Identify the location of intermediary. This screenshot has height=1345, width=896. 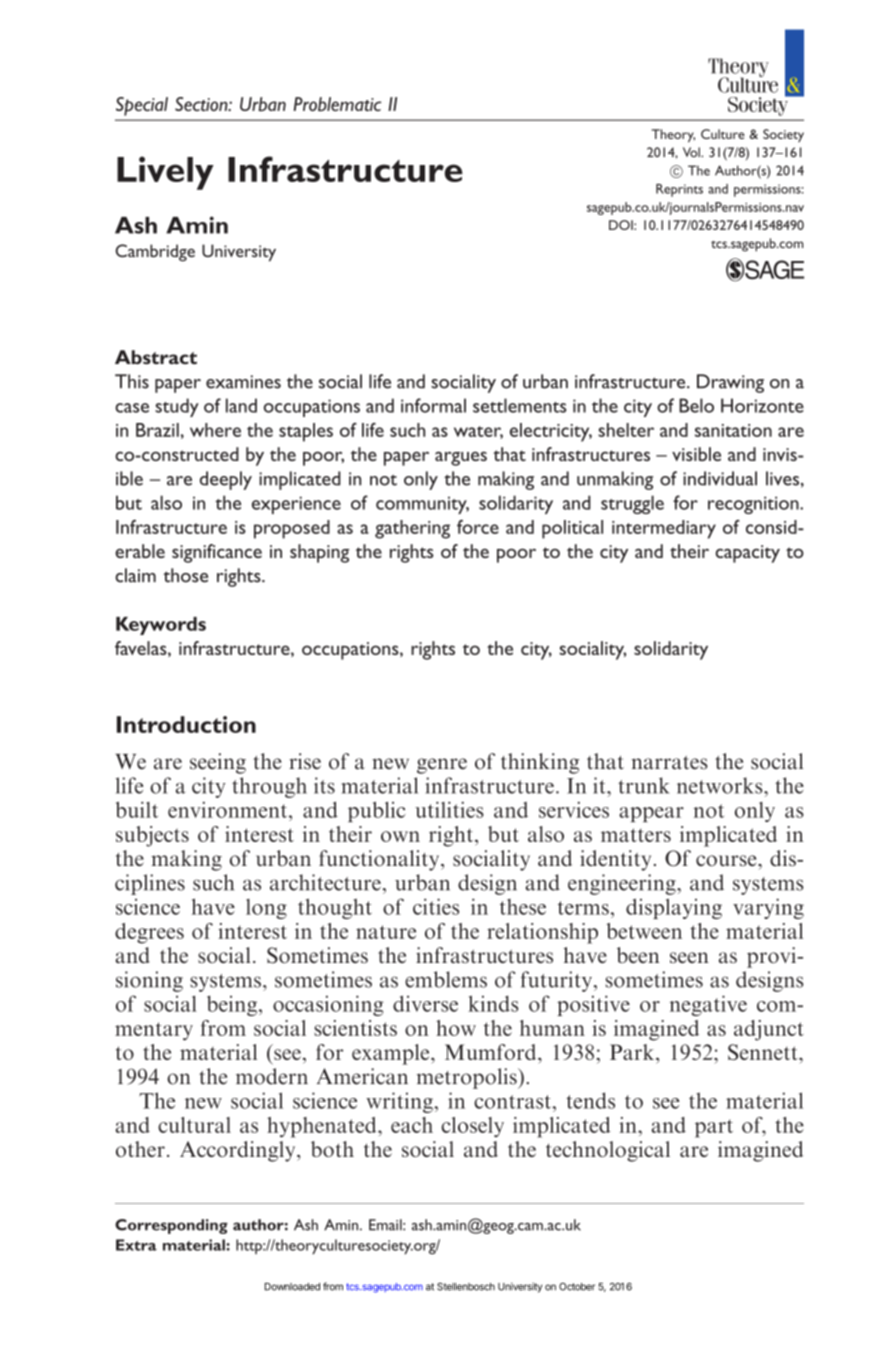
(664, 529).
